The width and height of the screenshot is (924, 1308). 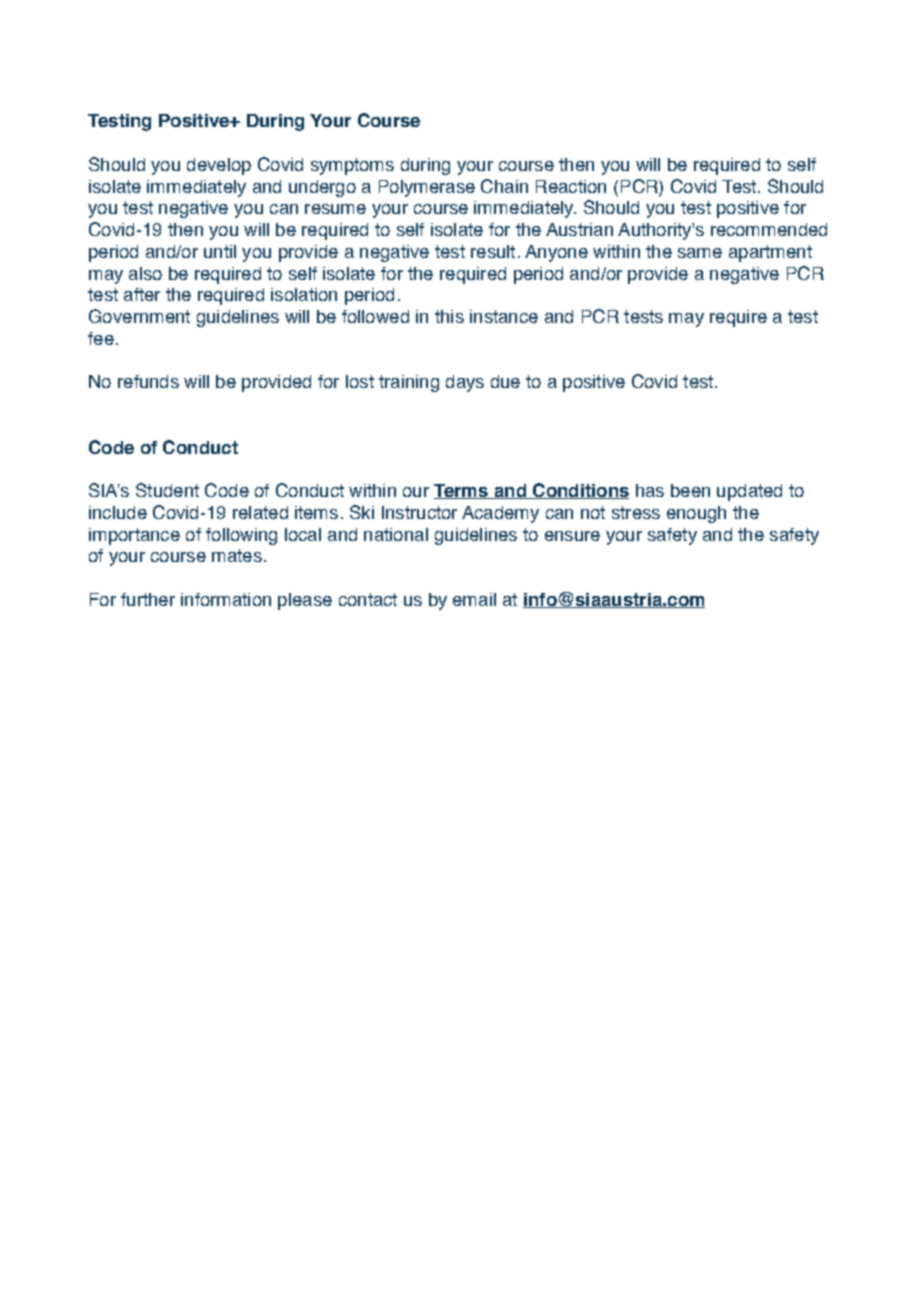 What do you see at coordinates (409, 383) in the screenshot?
I see `training` at bounding box center [409, 383].
